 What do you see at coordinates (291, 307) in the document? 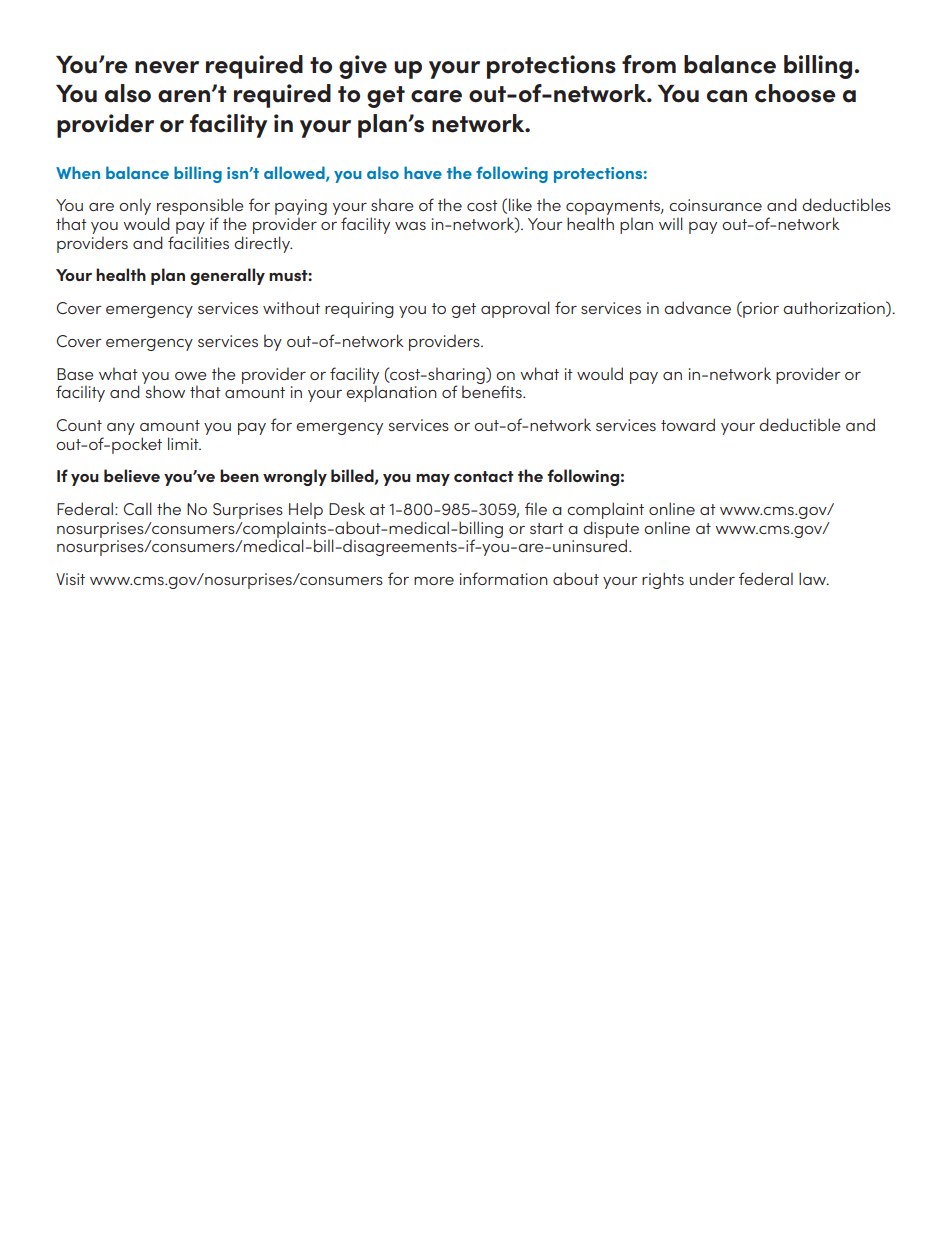
I see `without` at bounding box center [291, 307].
